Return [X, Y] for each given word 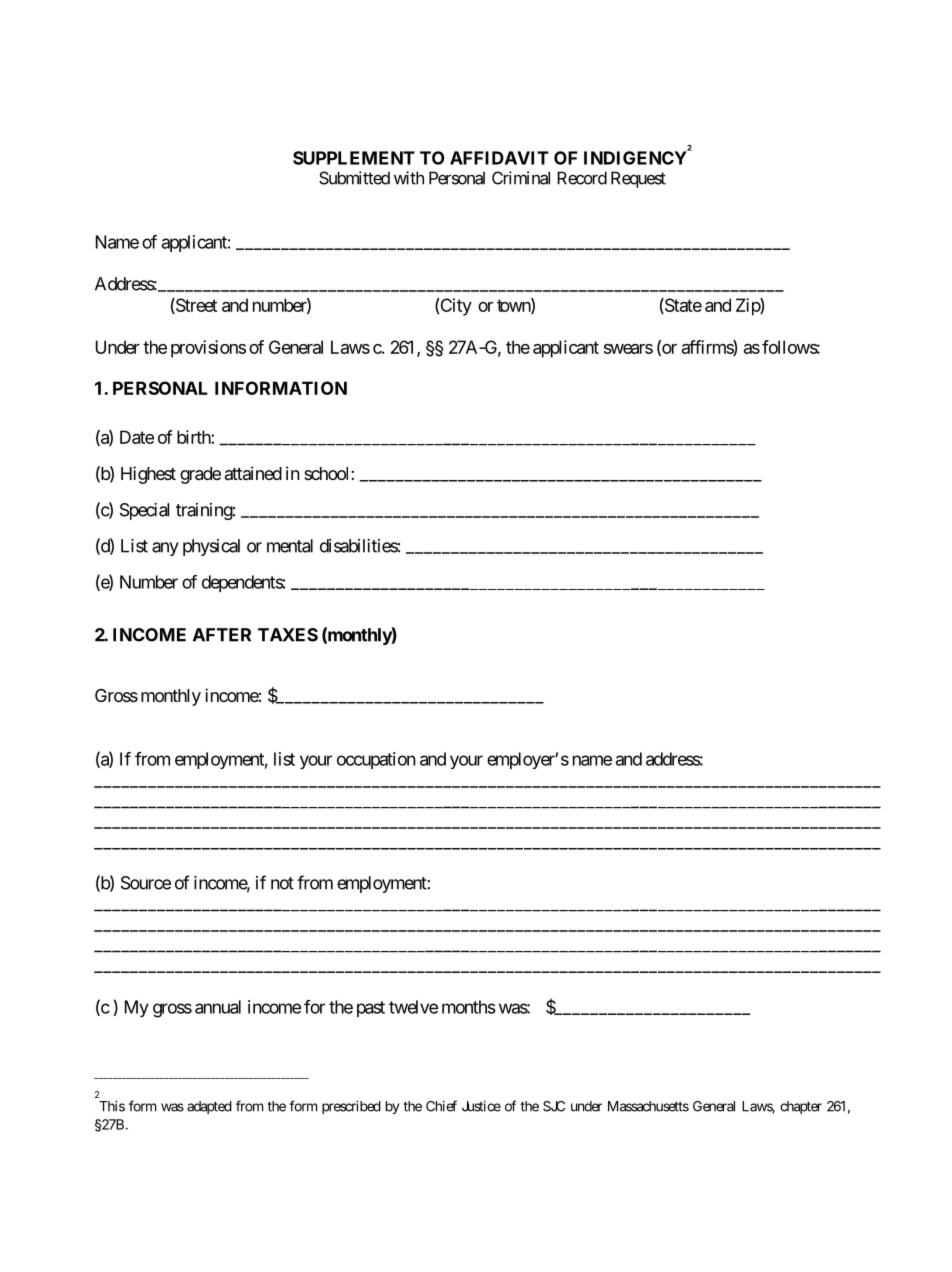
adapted [209, 1107]
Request [638, 179]
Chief [441, 1106]
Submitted [354, 178]
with [409, 178]
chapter [801, 1107]
